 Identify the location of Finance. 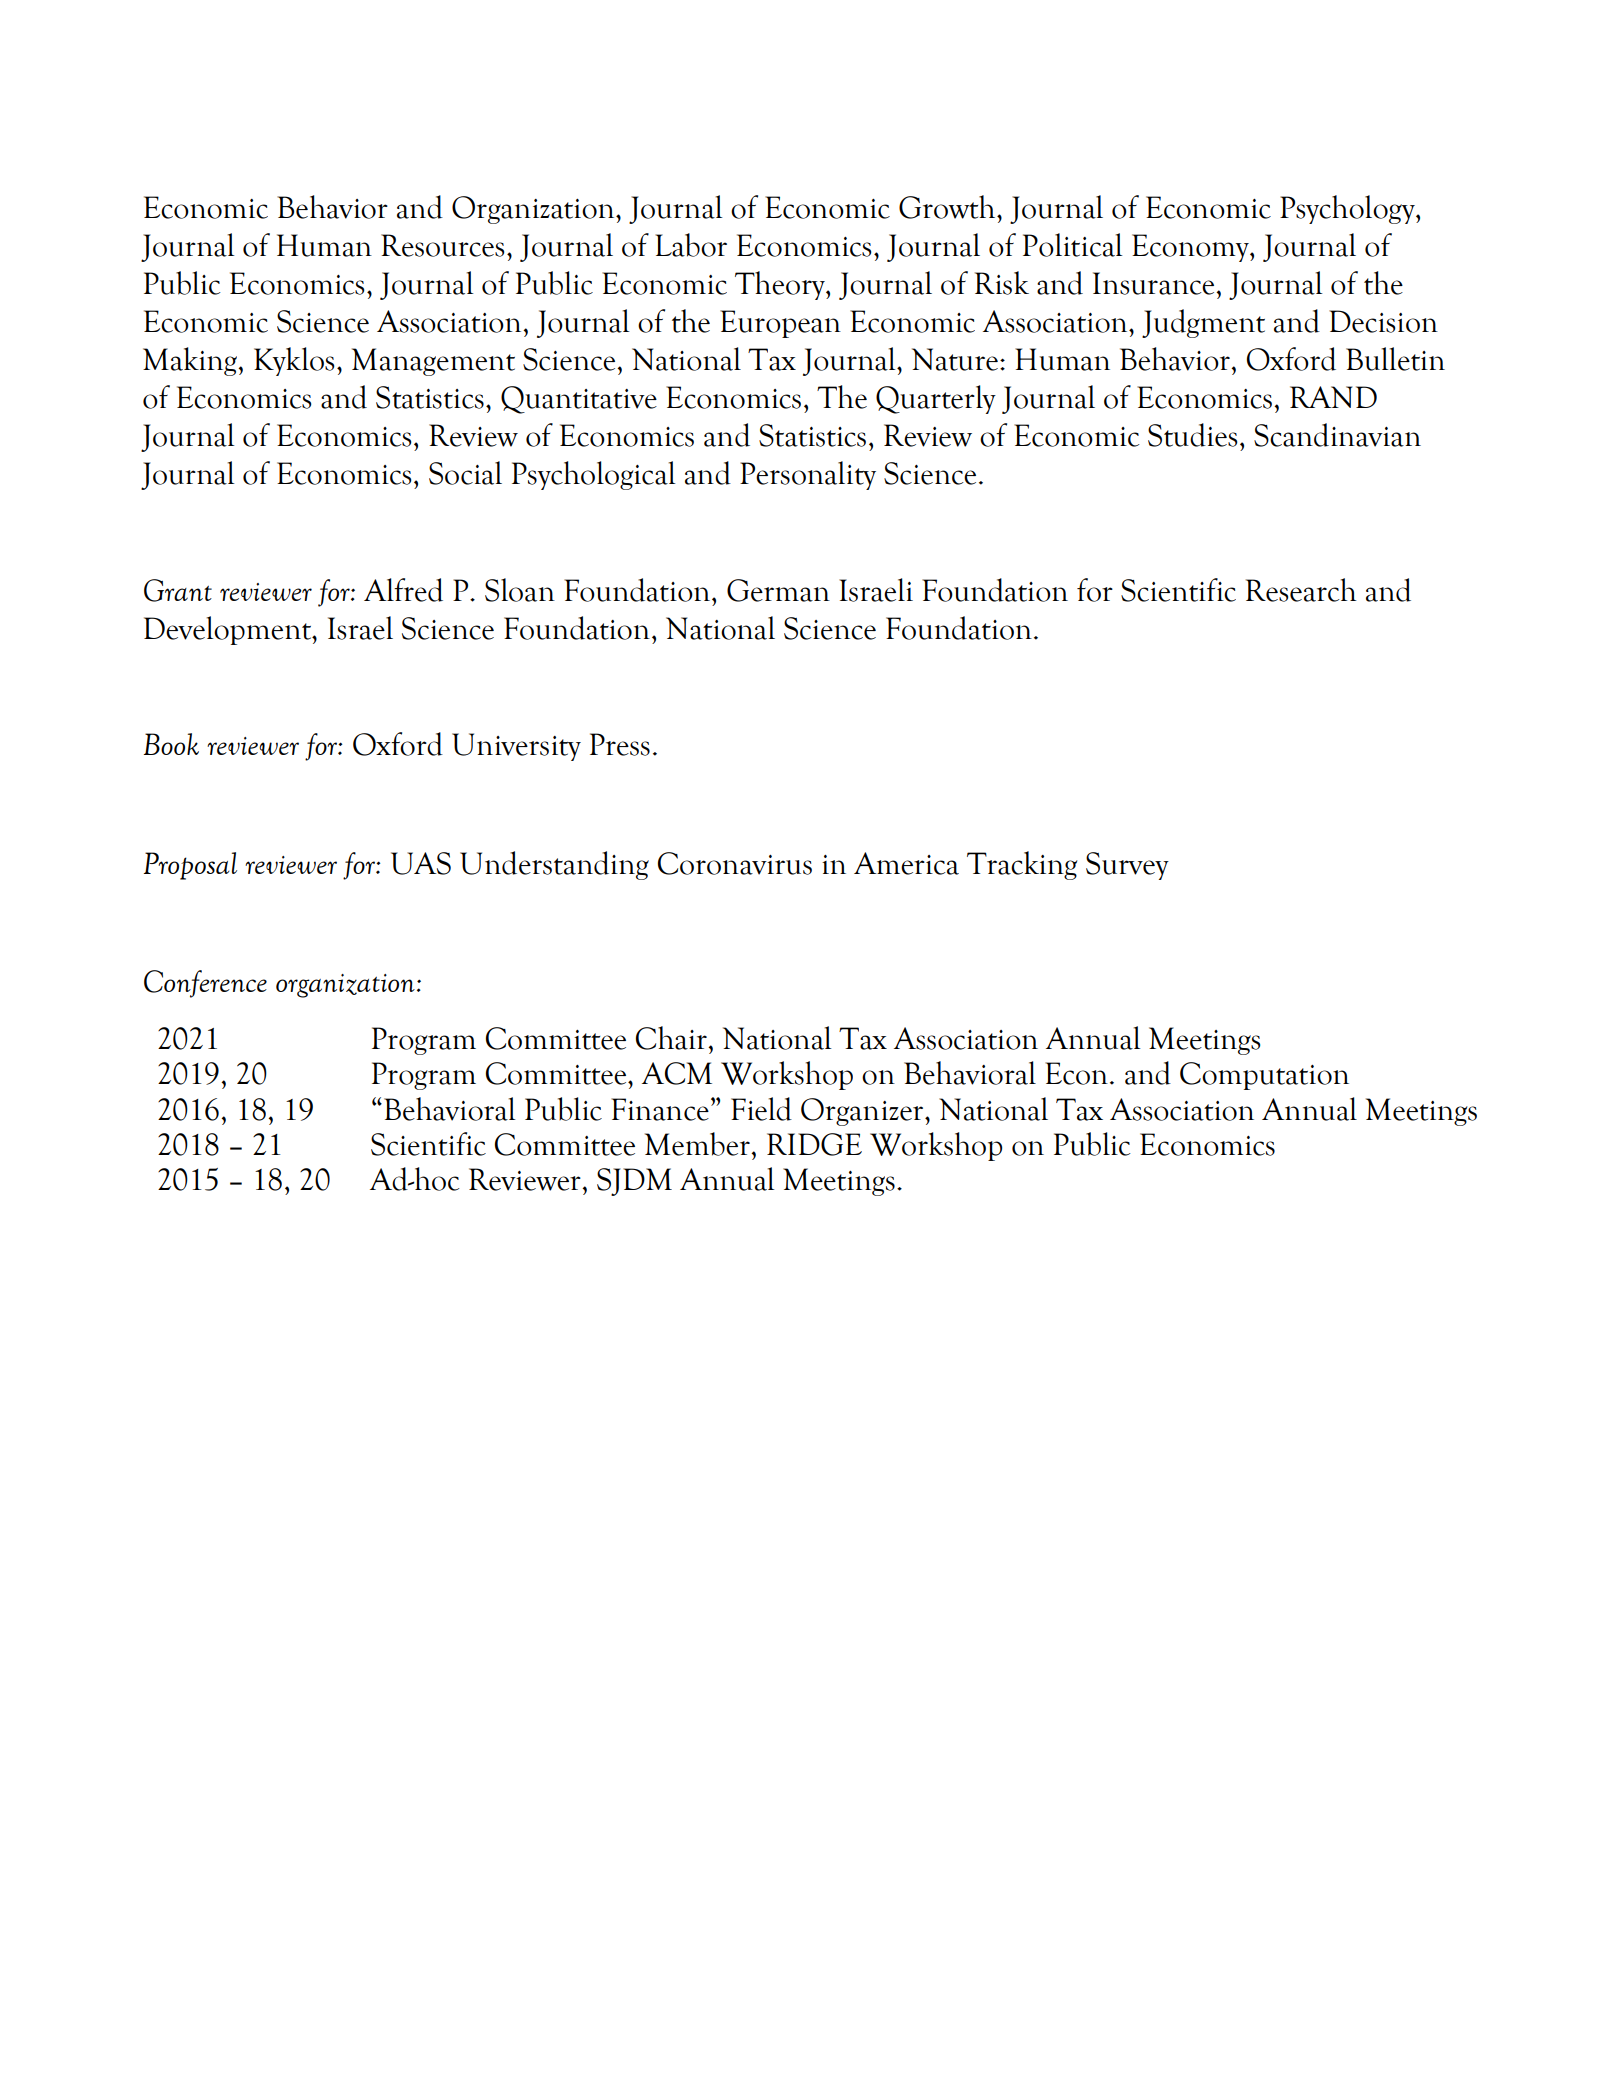
(660, 1109).
